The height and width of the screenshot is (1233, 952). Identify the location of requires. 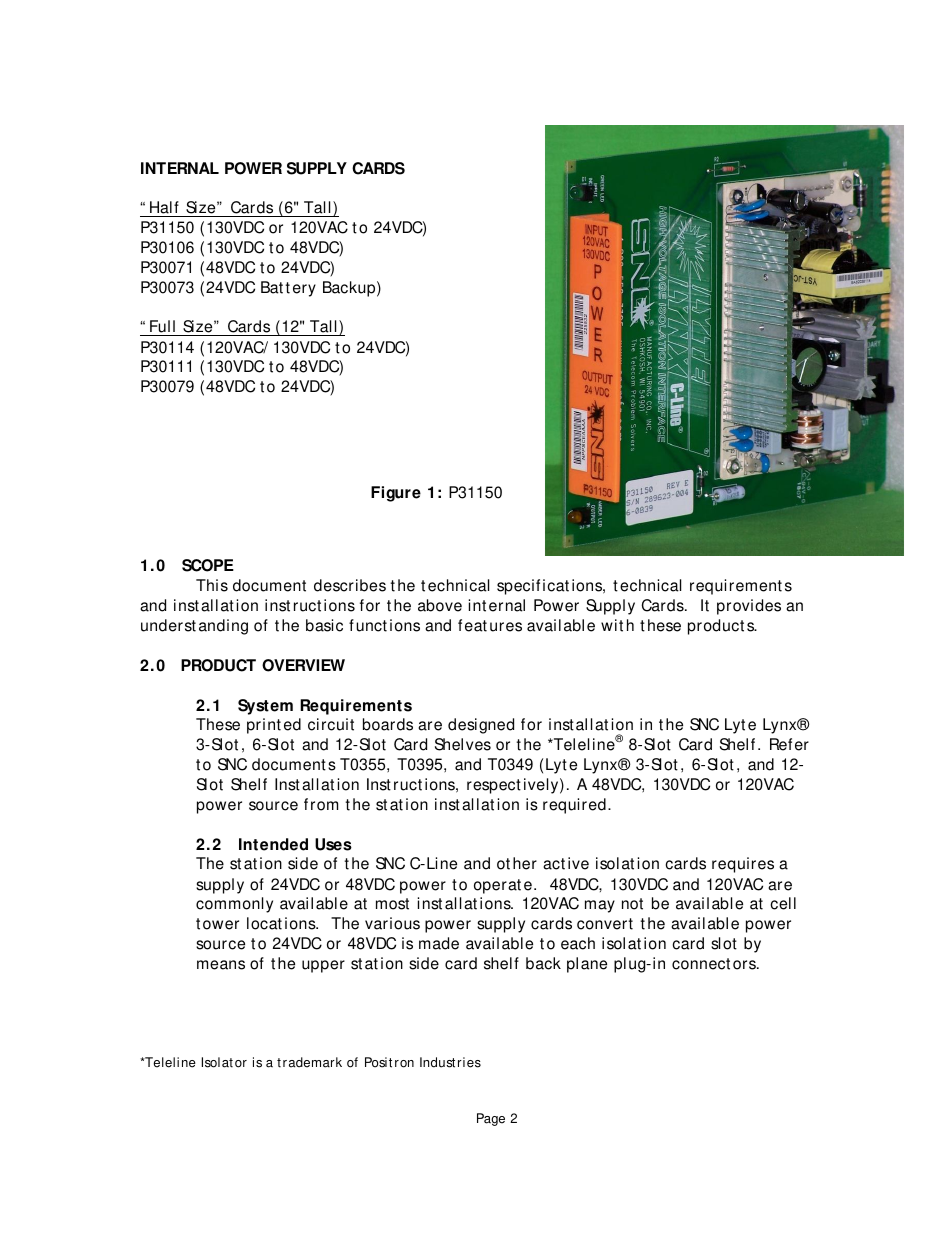
(743, 865).
